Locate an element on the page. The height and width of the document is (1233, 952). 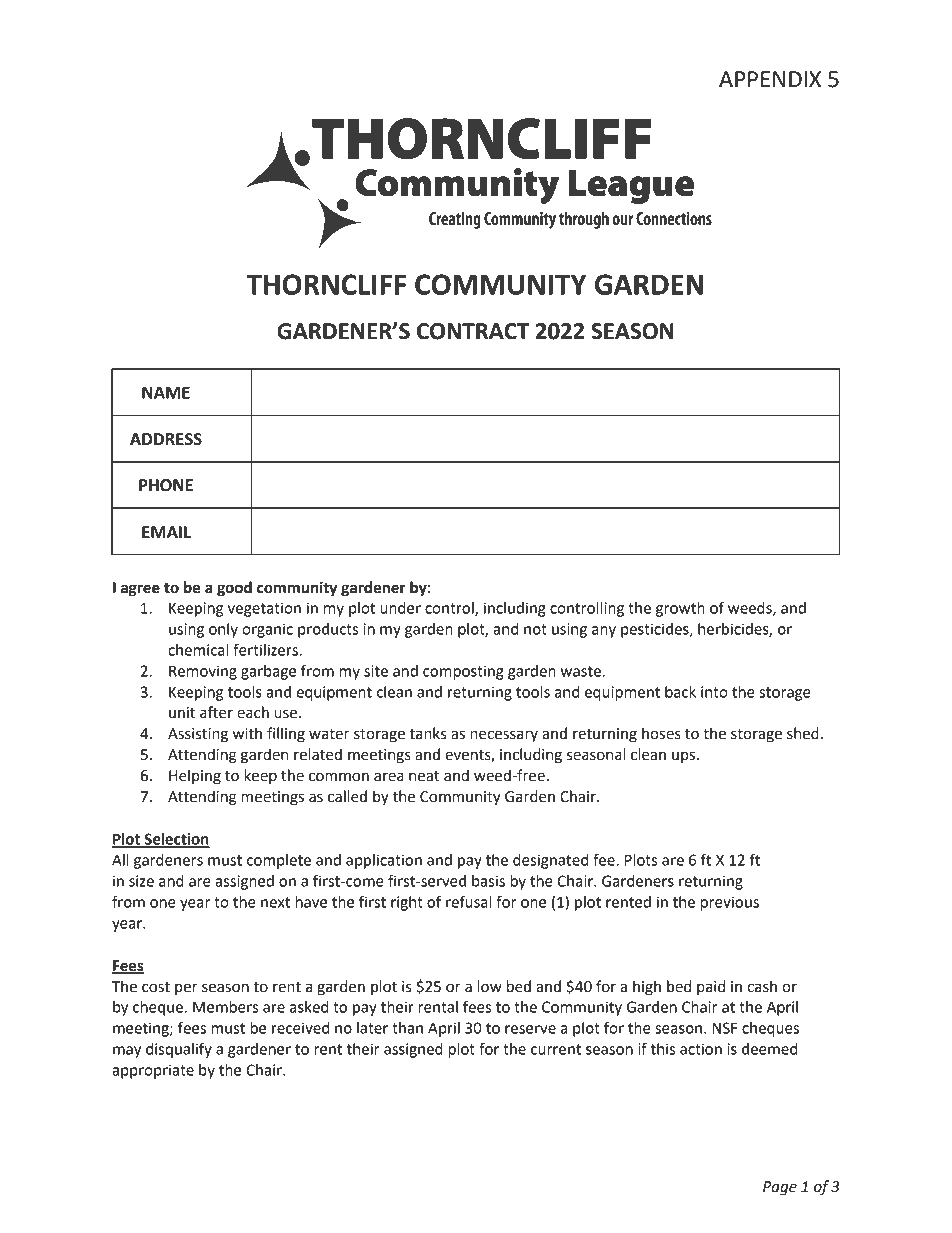
growth is located at coordinates (680, 609).
